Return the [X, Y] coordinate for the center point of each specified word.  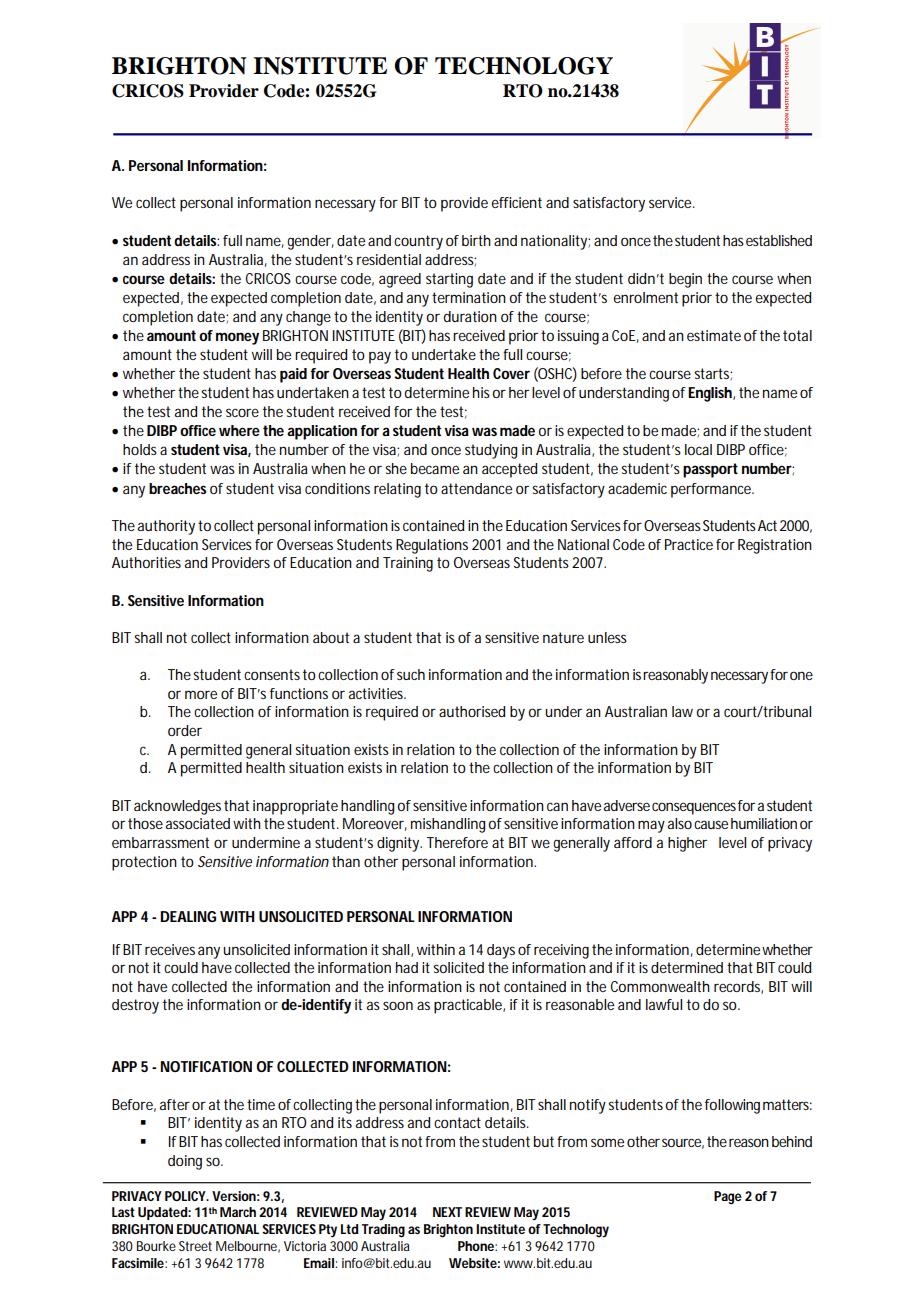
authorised [472, 711]
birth [476, 240]
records [738, 987]
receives [170, 949]
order [185, 730]
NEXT [447, 1212]
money [237, 338]
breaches [177, 488]
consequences [694, 808]
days [501, 951]
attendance [476, 488]
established [779, 240]
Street [195, 1246]
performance [712, 490]
